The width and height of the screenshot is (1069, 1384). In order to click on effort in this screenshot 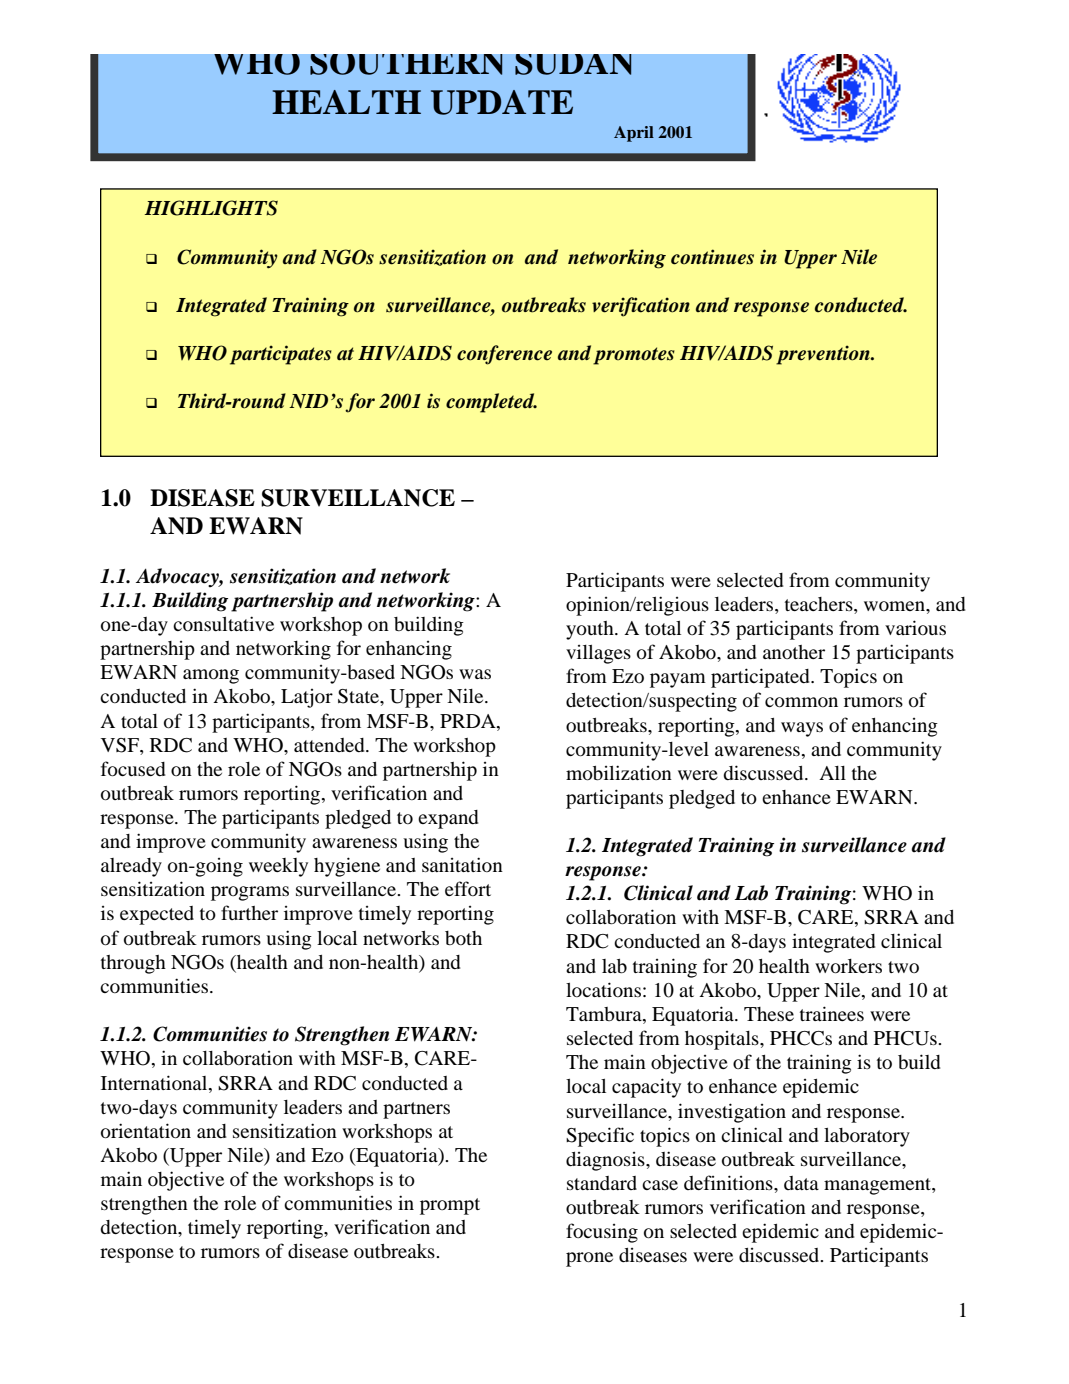, I will do `click(468, 888)`.
